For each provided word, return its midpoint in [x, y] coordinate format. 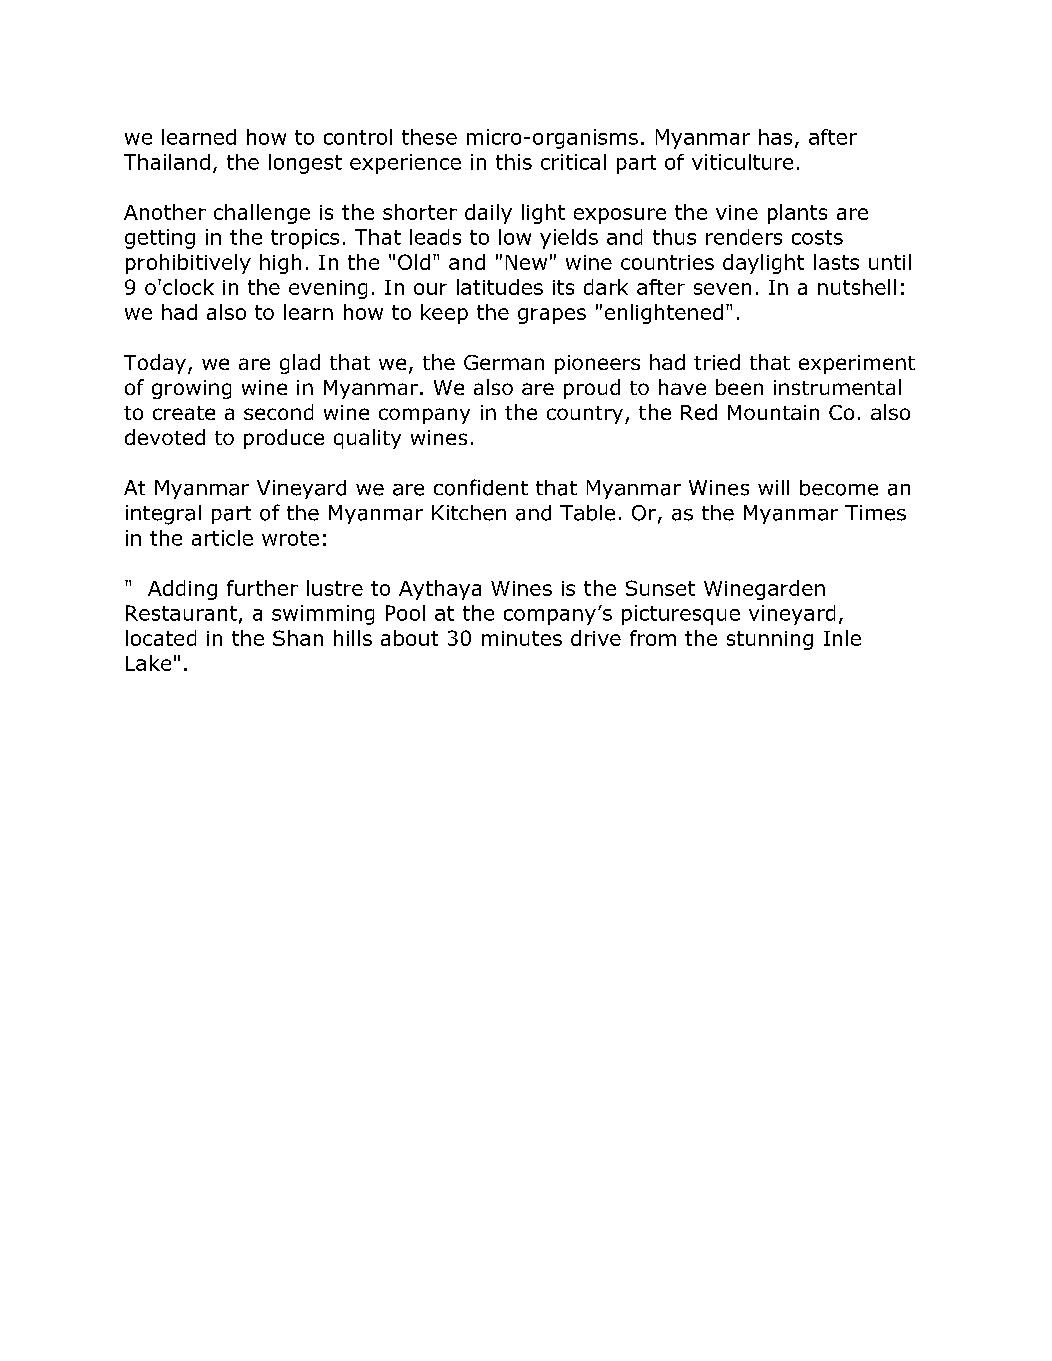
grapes [552, 316]
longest [305, 164]
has [775, 137]
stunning [770, 640]
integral [163, 515]
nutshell [857, 287]
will [773, 487]
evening [328, 289]
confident [481, 487]
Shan [298, 638]
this [514, 162]
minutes [522, 638]
